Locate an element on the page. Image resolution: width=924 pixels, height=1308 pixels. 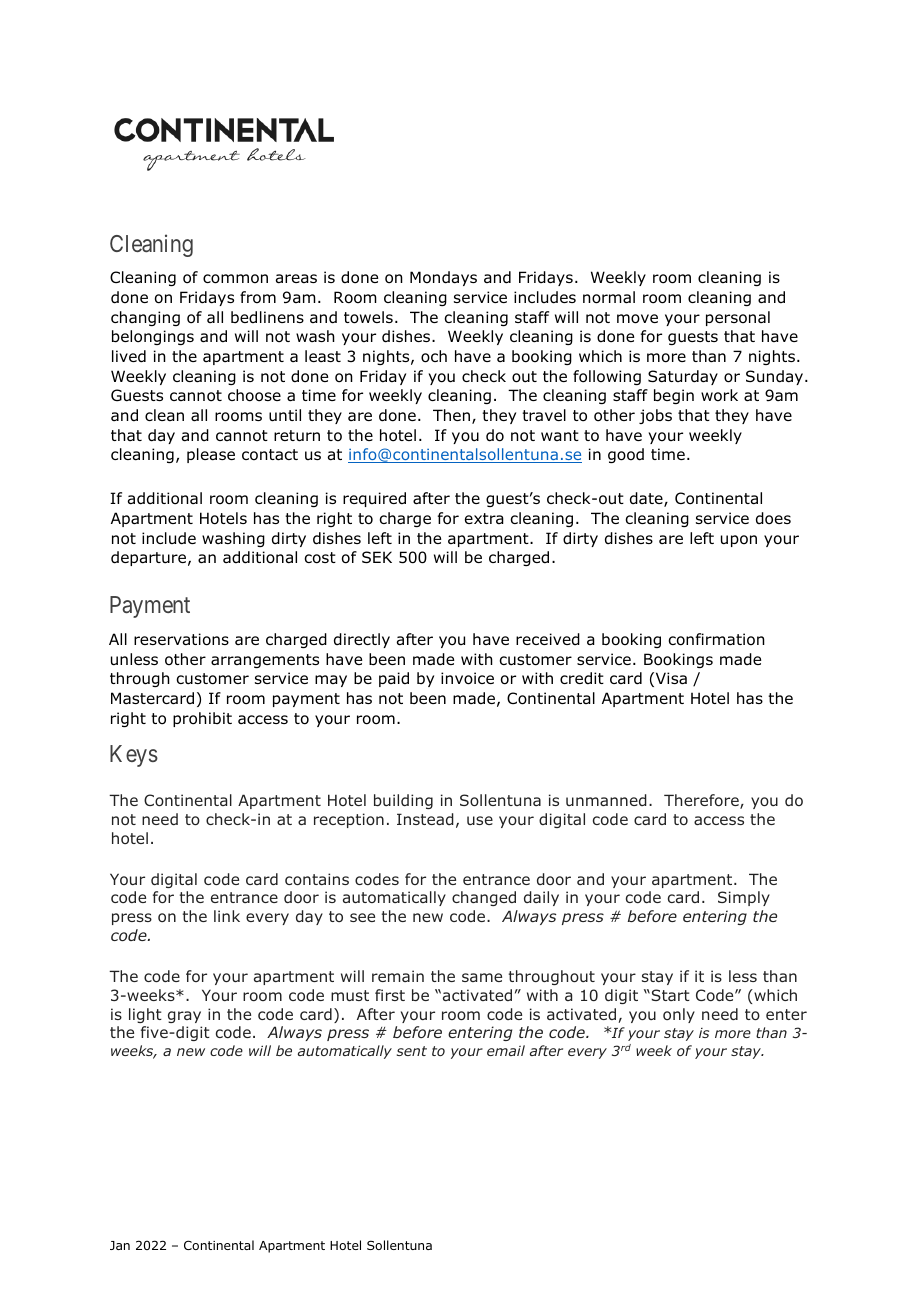
Jan is located at coordinates (120, 1245).
